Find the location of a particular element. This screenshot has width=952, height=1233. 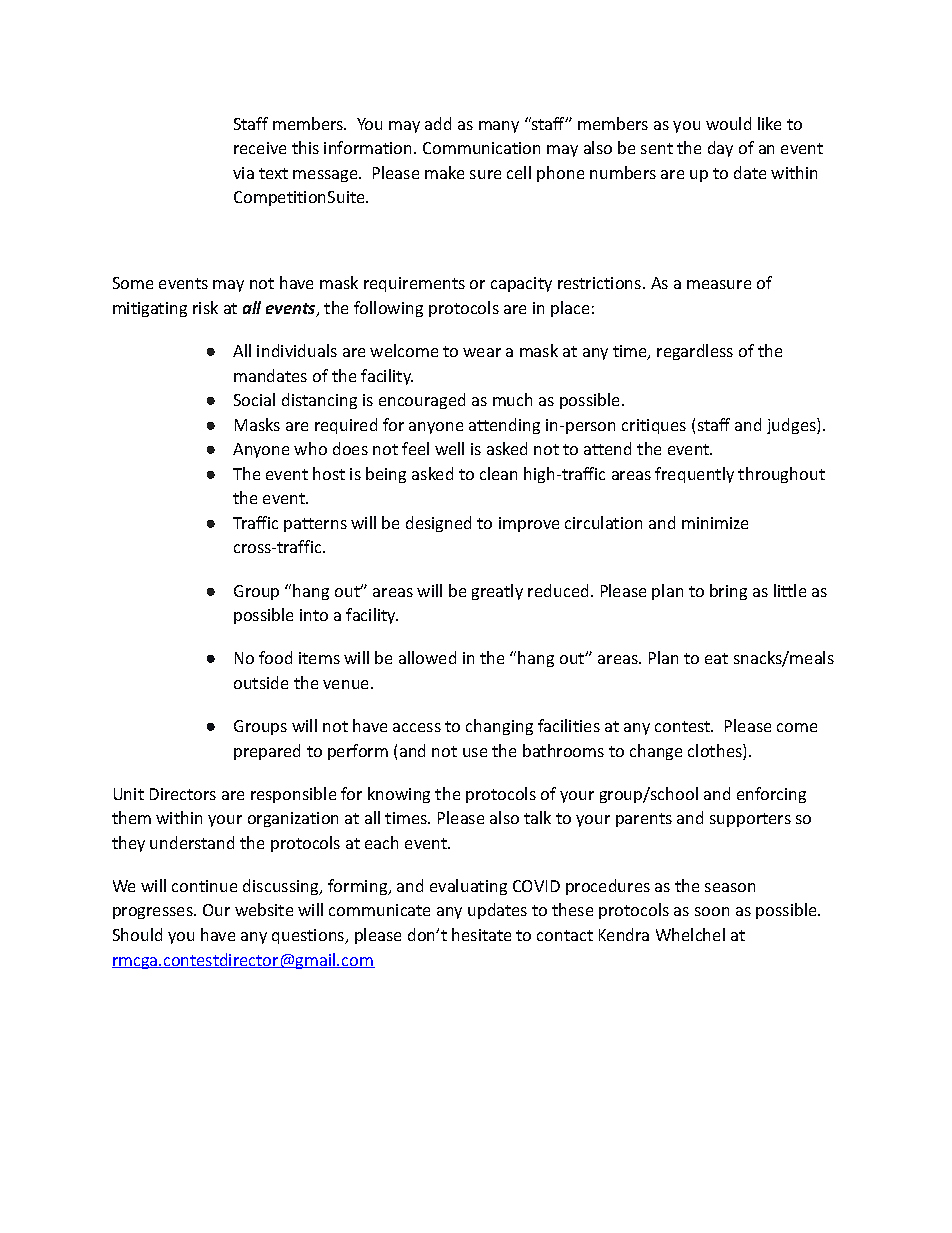

greatly is located at coordinates (497, 592).
